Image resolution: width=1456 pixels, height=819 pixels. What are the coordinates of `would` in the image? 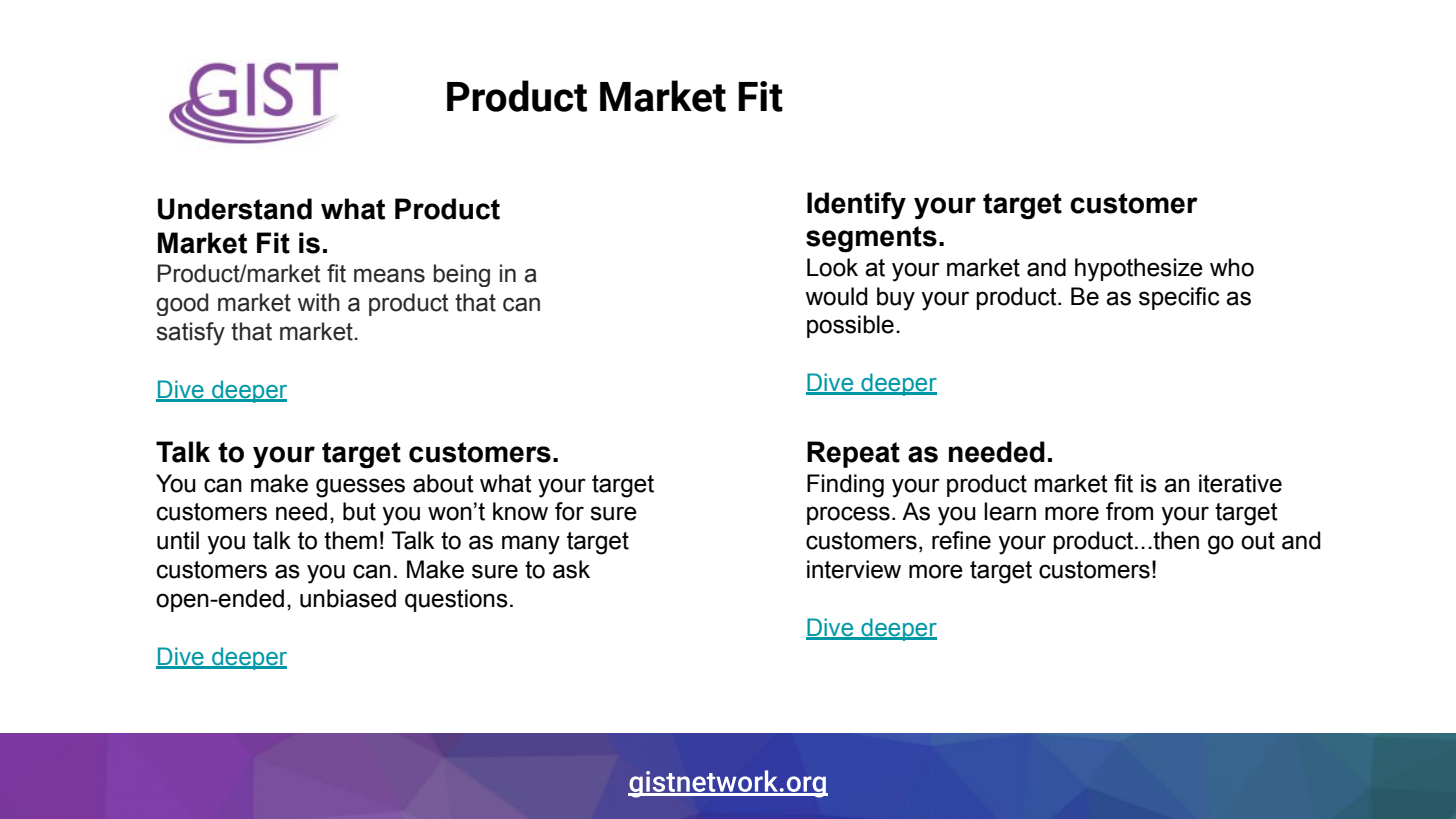 It's located at (836, 296).
